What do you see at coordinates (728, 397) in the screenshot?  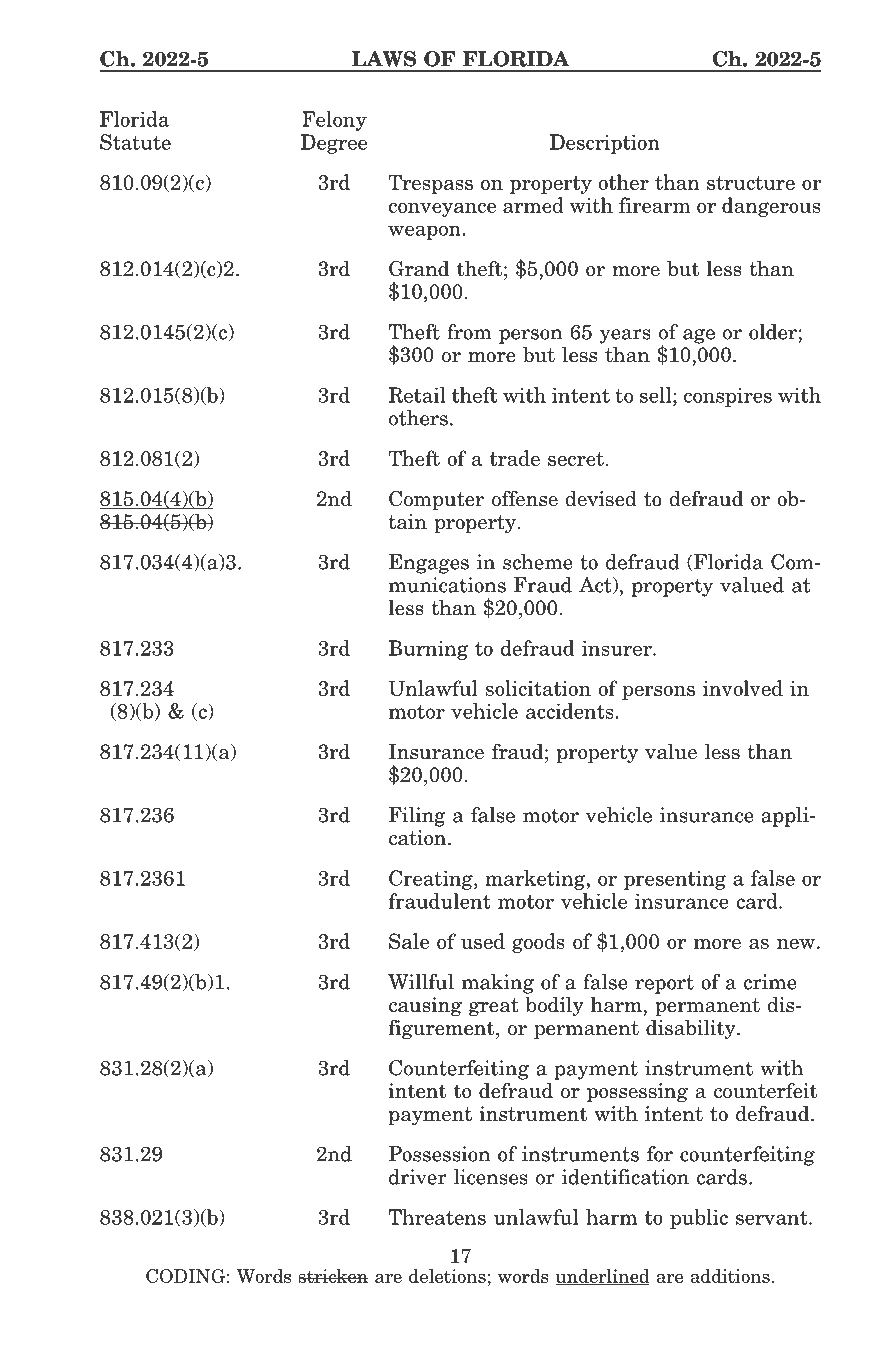 I see `conspires` at bounding box center [728, 397].
